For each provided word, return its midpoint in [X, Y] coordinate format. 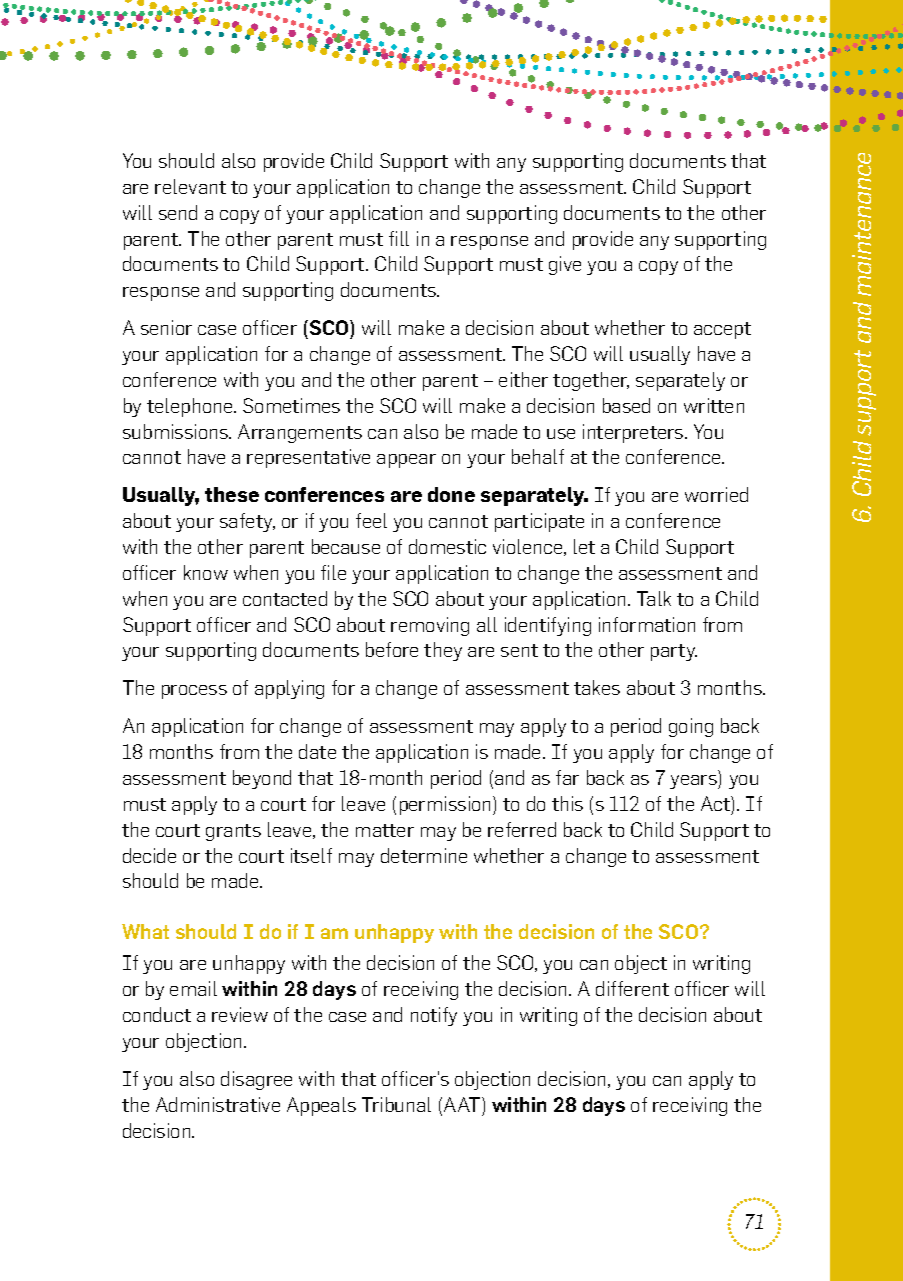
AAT [463, 1104]
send [178, 212]
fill [399, 238]
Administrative [218, 1104]
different [632, 988]
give [565, 265]
